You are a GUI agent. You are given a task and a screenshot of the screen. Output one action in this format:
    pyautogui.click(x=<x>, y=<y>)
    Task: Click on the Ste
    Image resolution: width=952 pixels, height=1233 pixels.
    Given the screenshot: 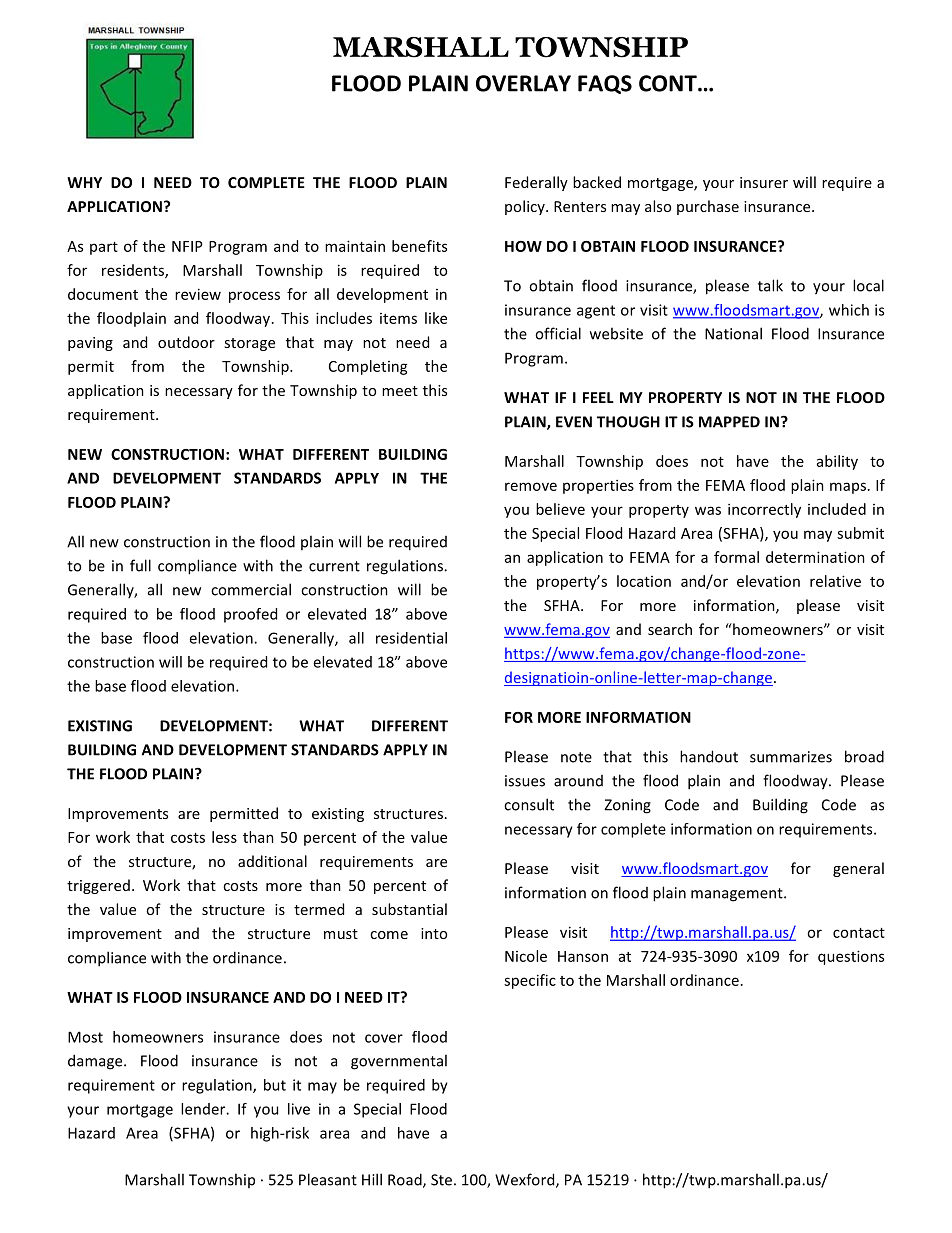 What is the action you would take?
    pyautogui.click(x=441, y=1180)
